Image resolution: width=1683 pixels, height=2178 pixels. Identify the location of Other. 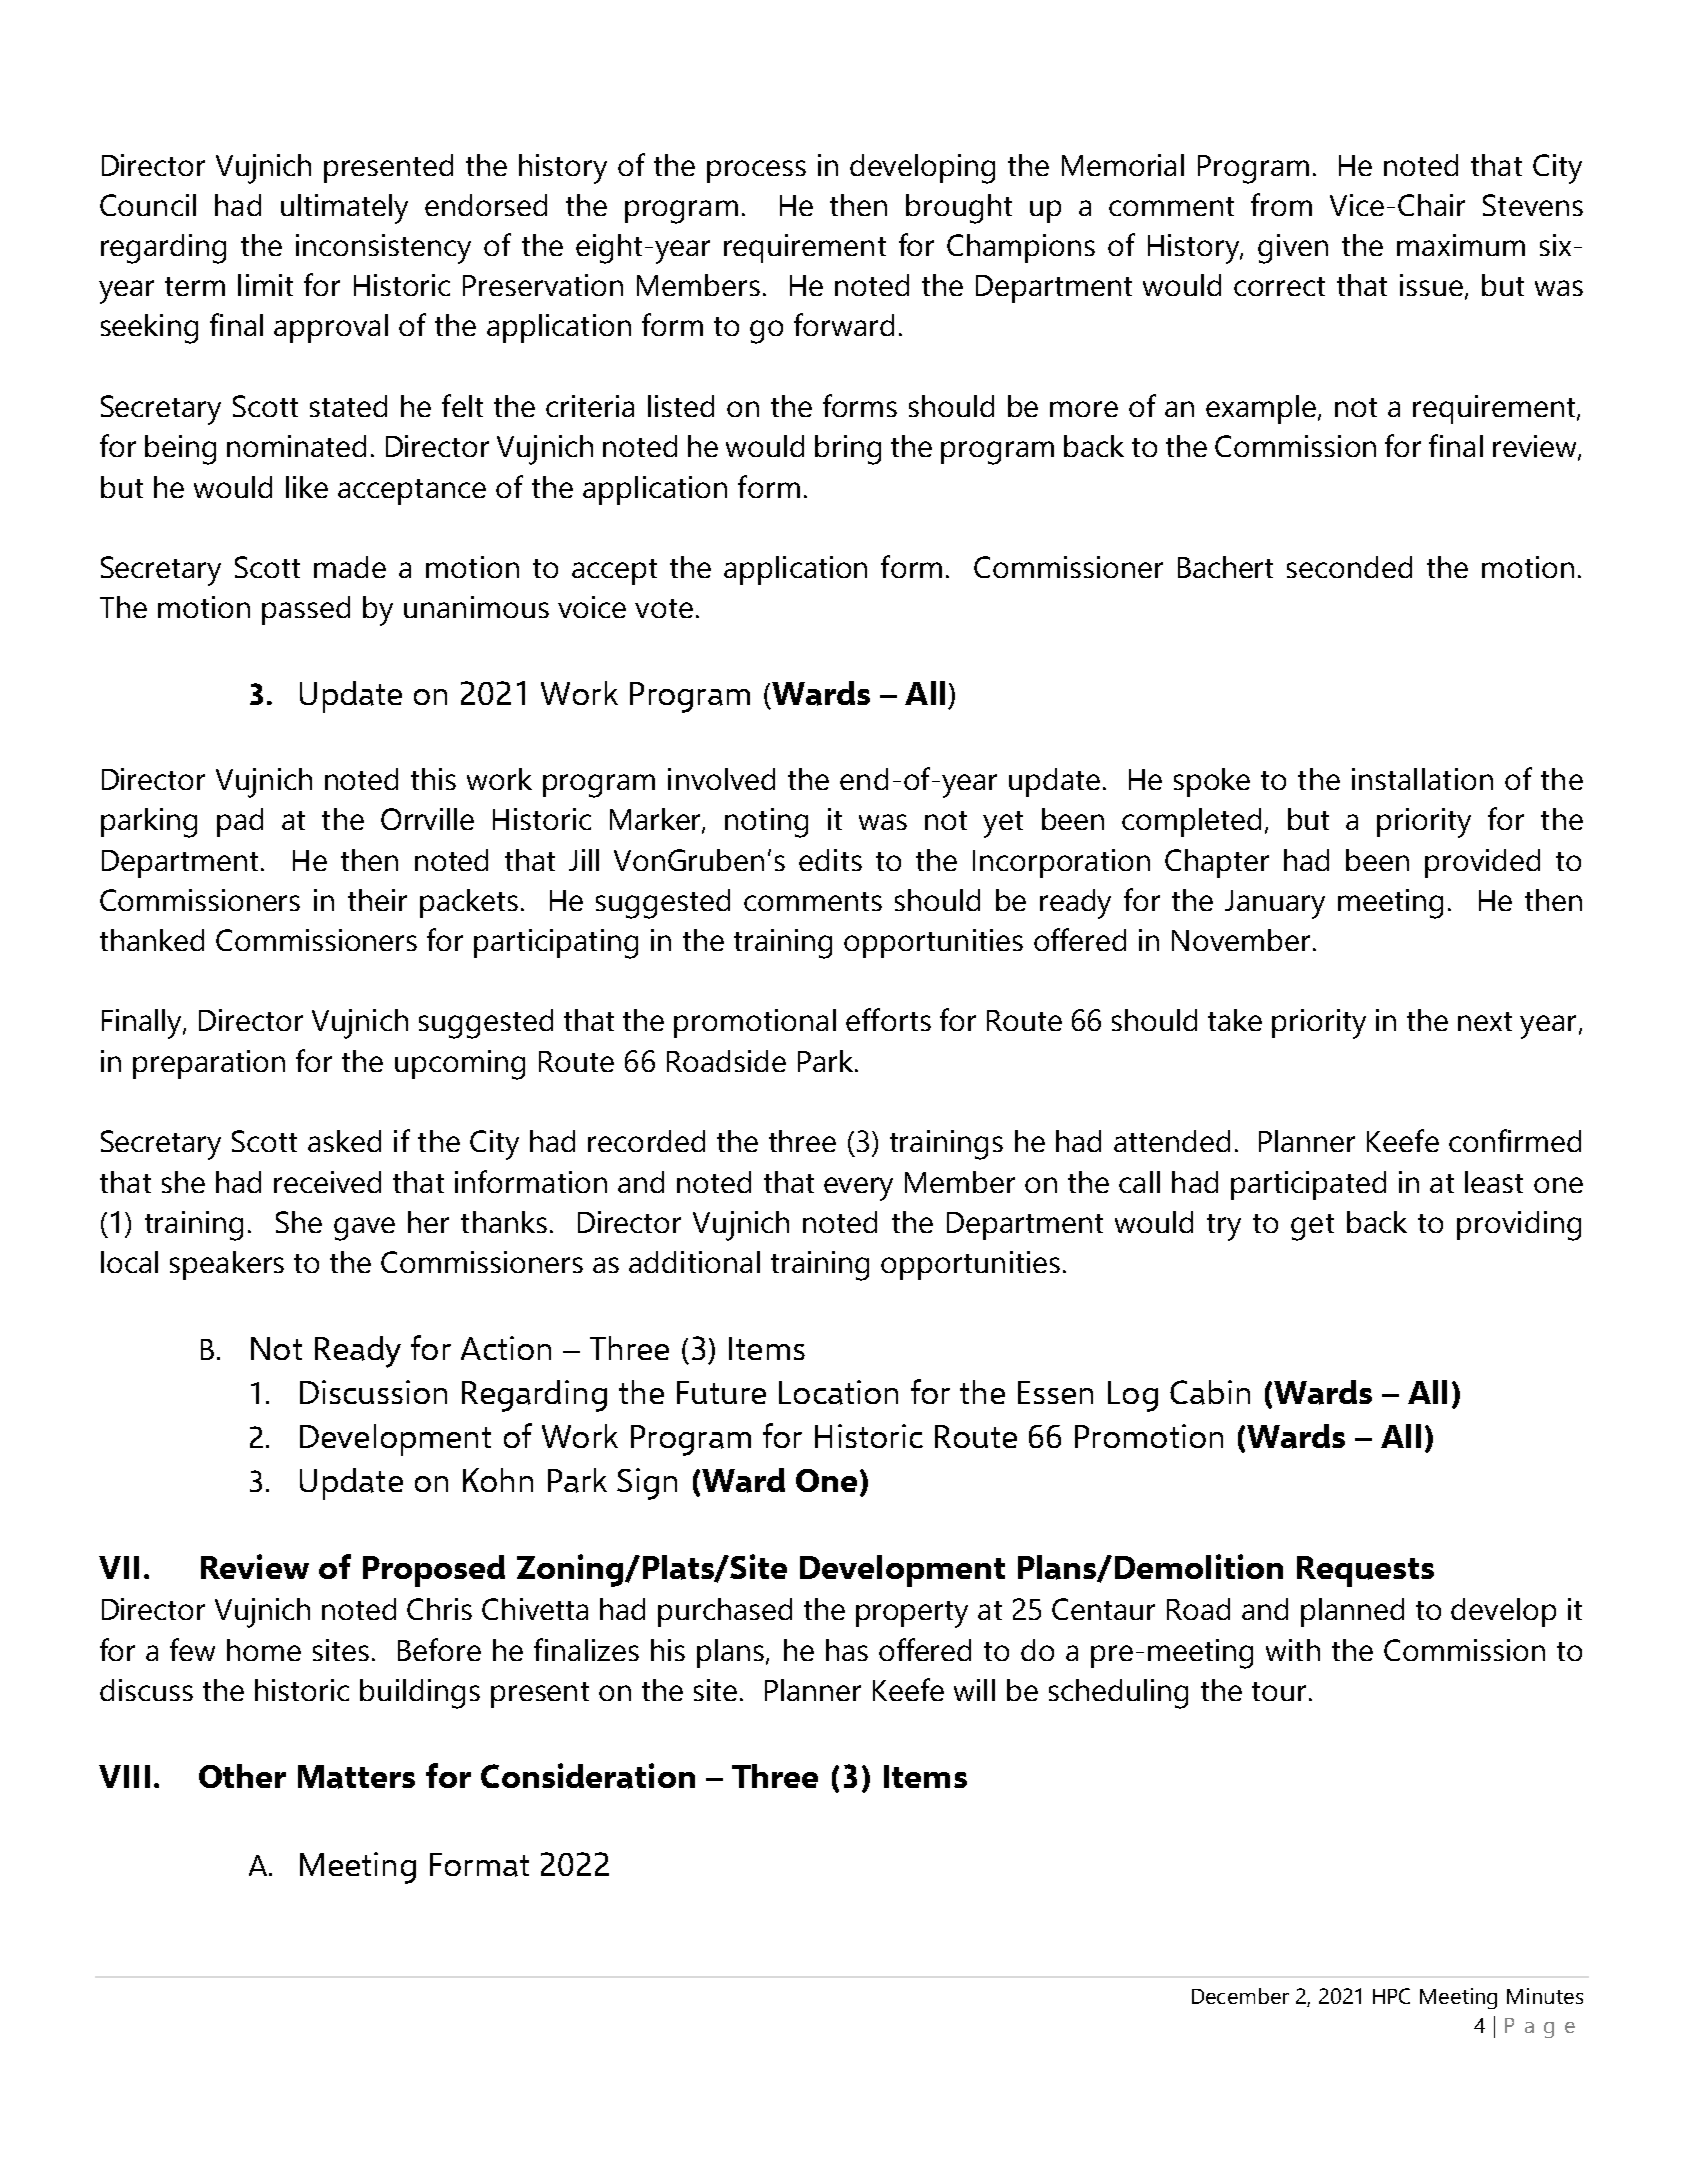
(242, 1776).
